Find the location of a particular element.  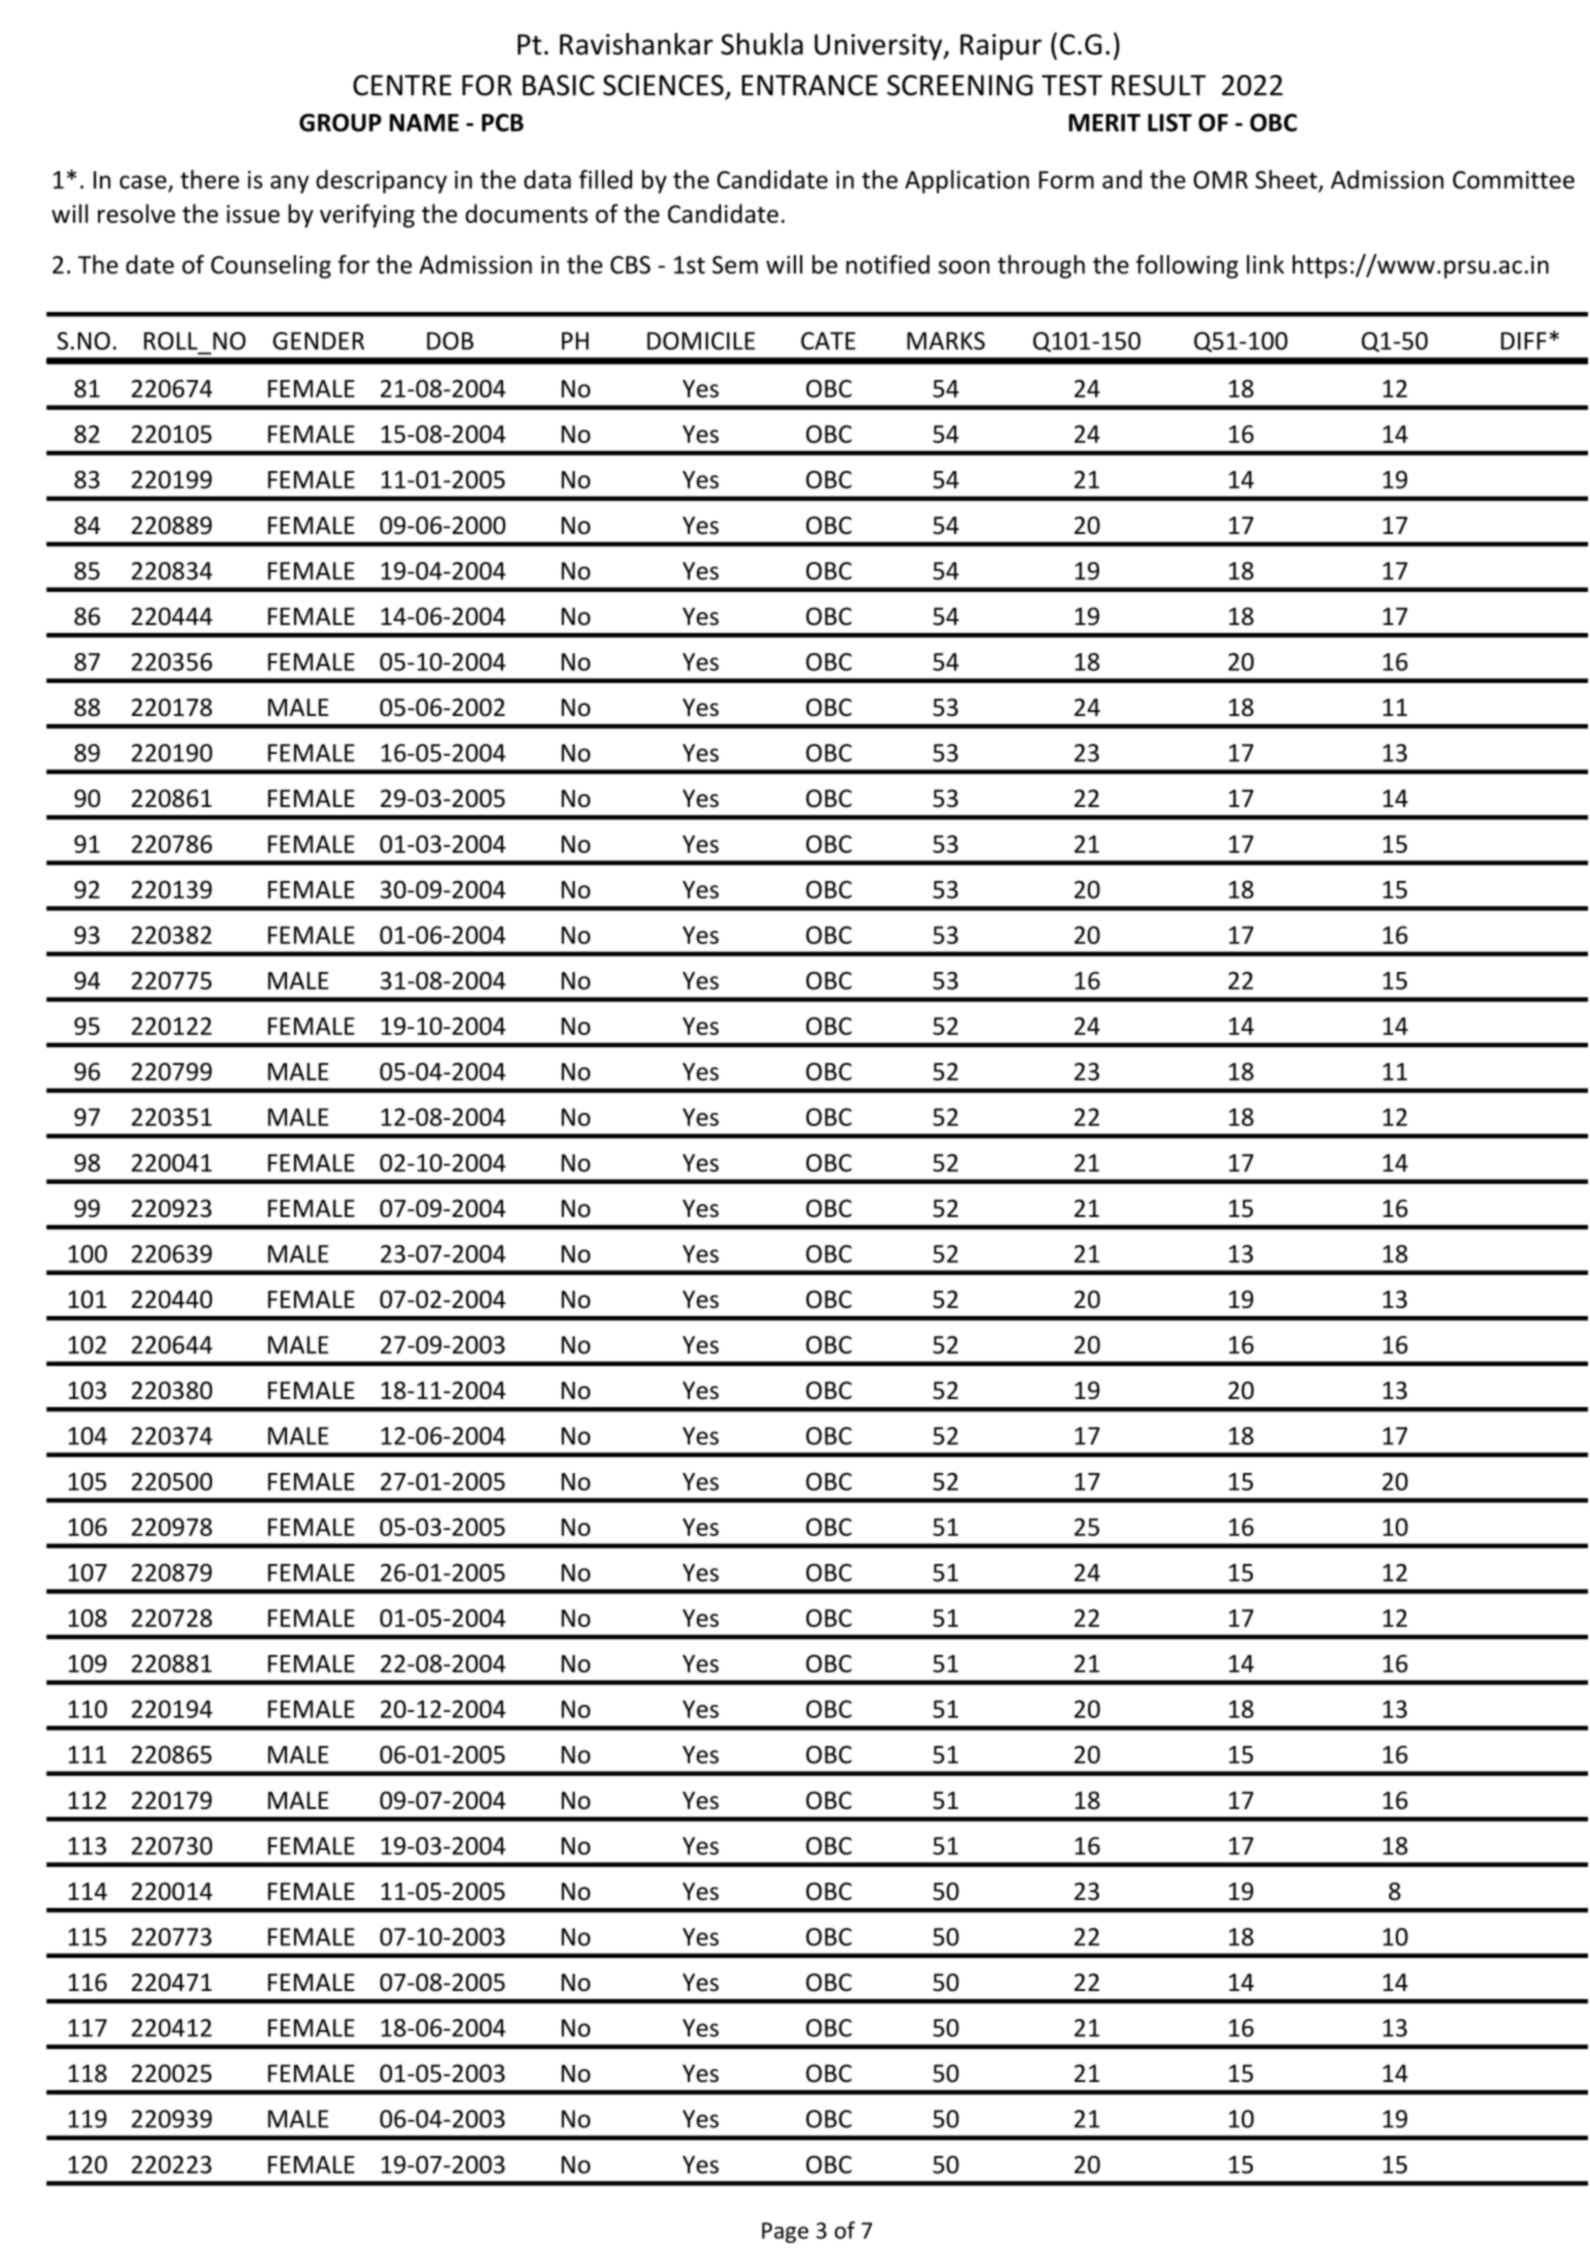

CATE is located at coordinates (828, 341).
